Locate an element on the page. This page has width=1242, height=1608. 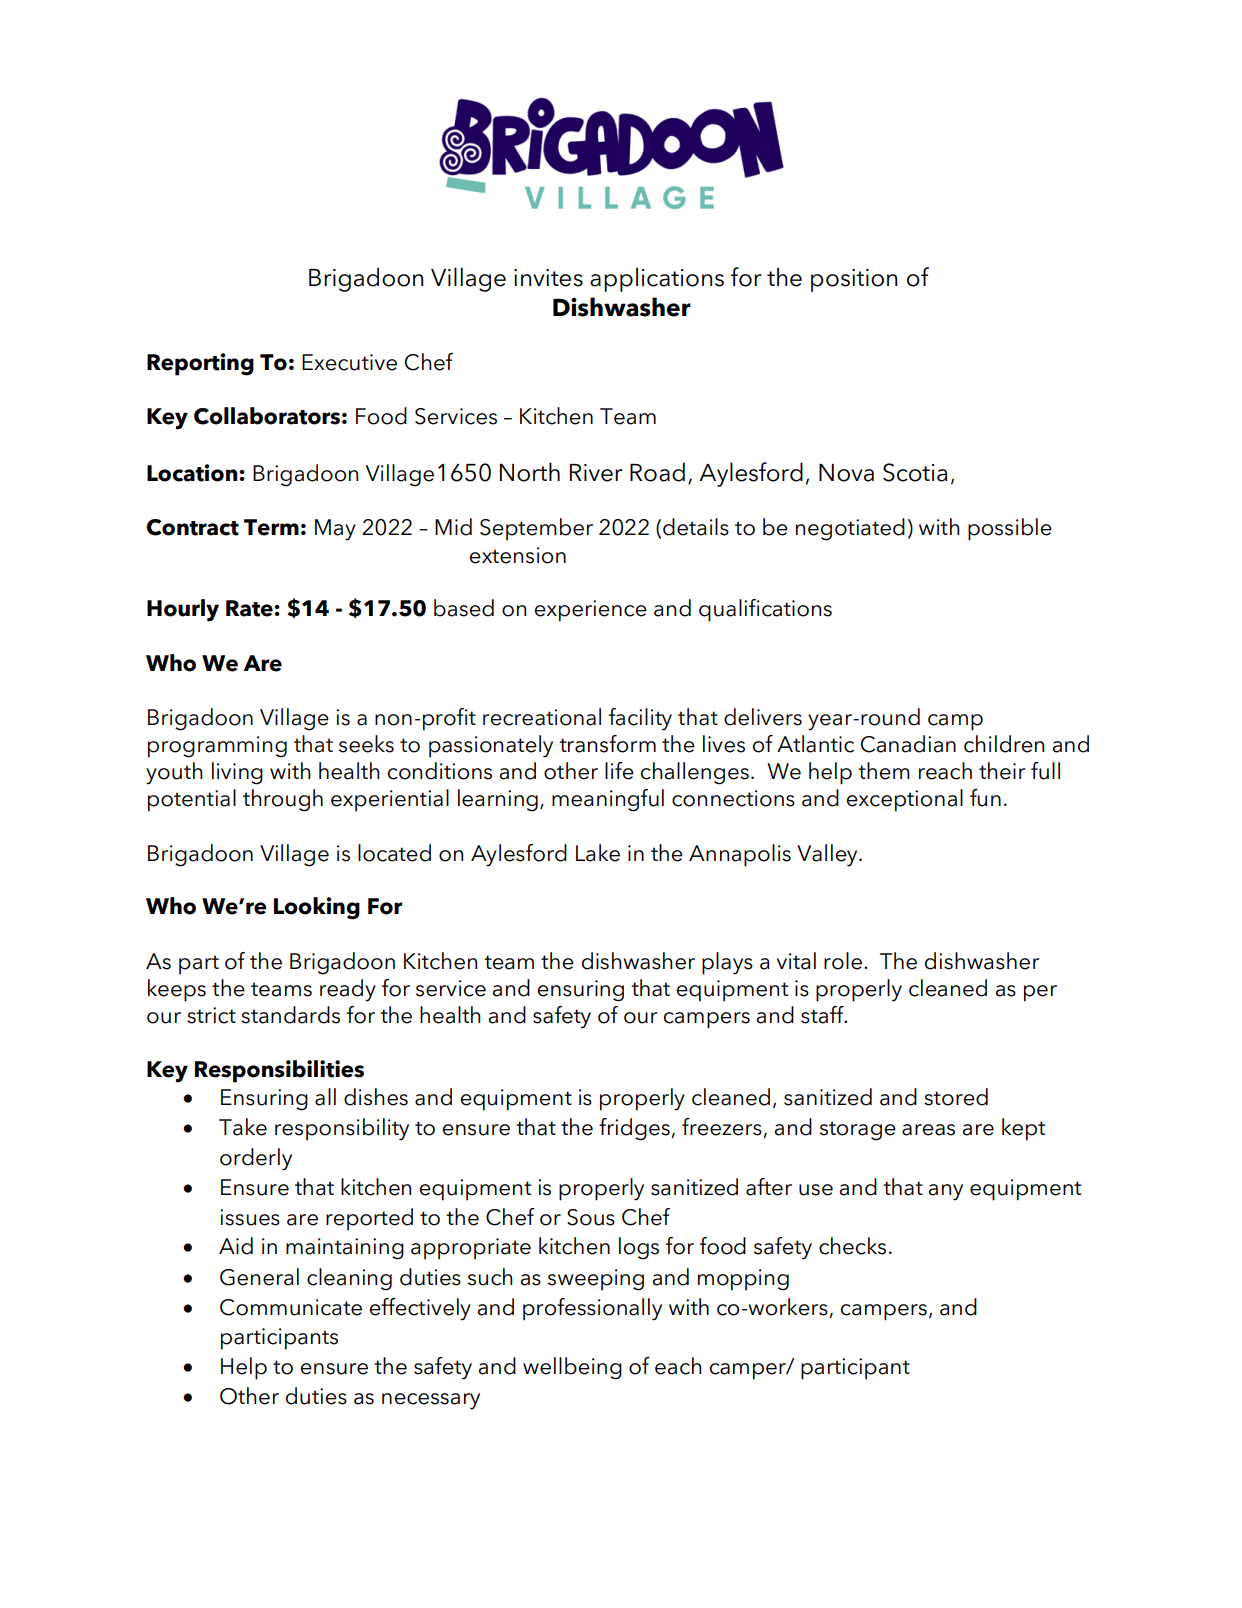
position is located at coordinates (854, 280).
